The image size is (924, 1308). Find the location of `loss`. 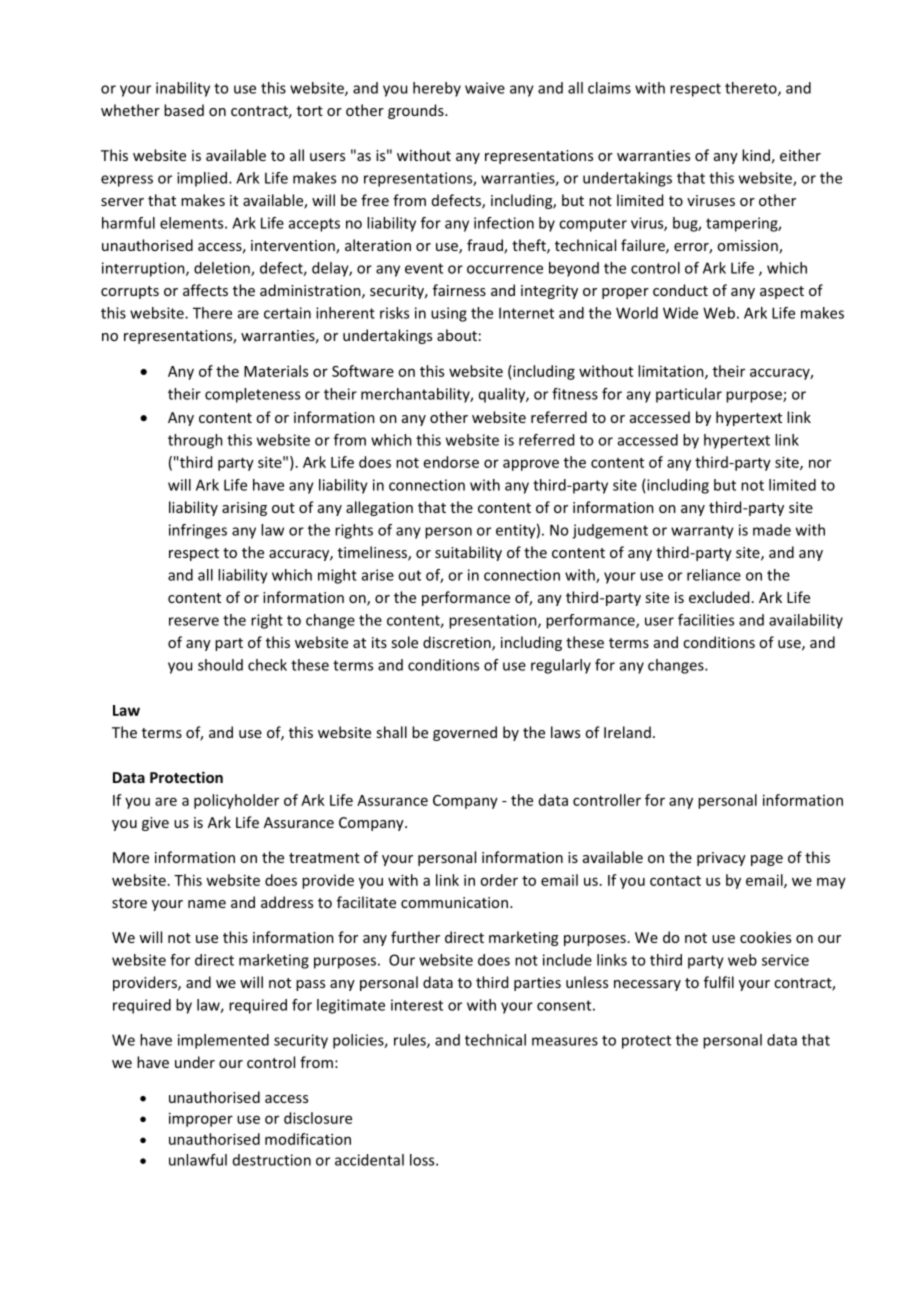

loss is located at coordinates (423, 1160).
